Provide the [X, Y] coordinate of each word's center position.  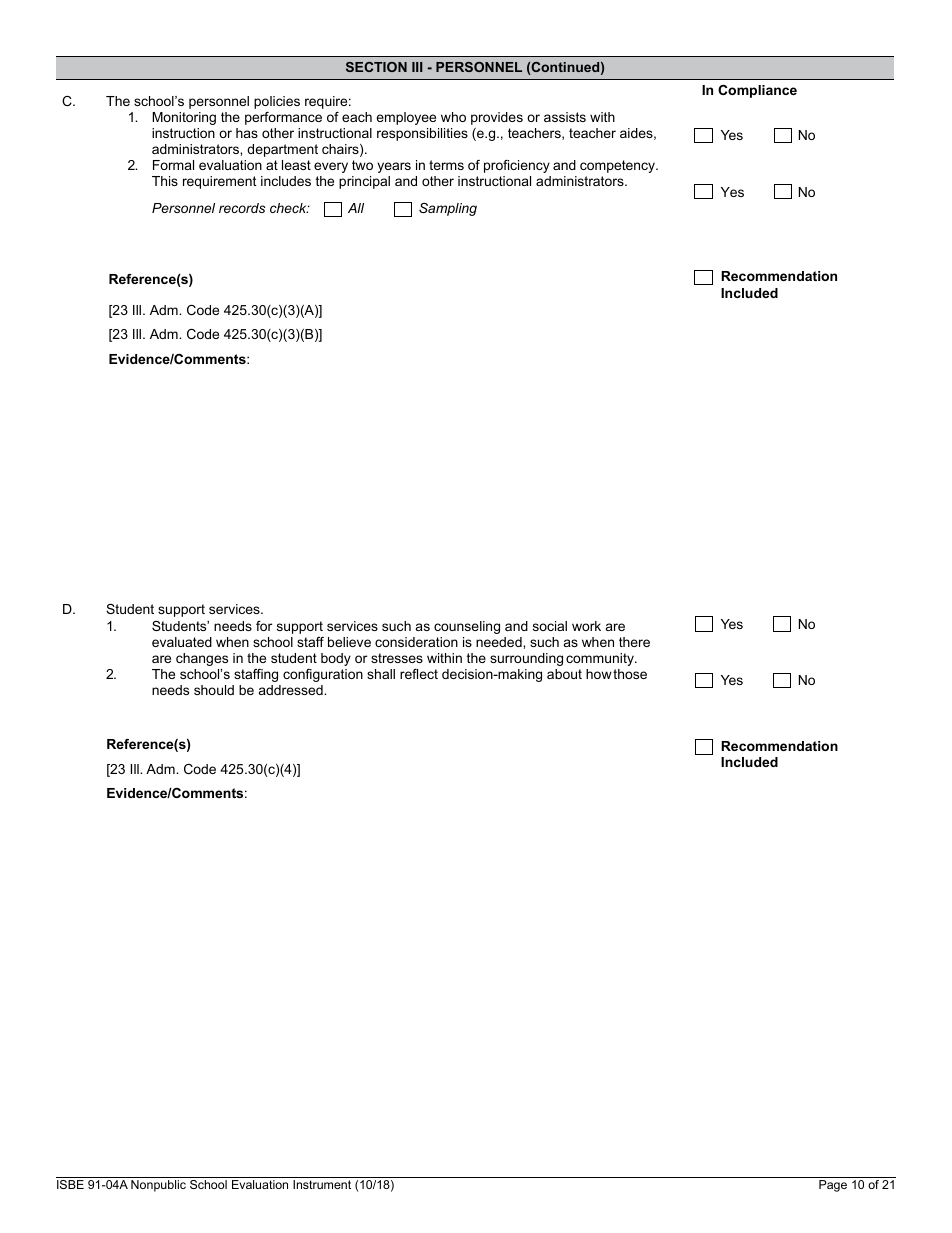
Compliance [757, 91]
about [564, 674]
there [634, 642]
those [630, 674]
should [214, 690]
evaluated [182, 642]
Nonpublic [158, 1186]
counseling [467, 627]
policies [277, 102]
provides [497, 118]
